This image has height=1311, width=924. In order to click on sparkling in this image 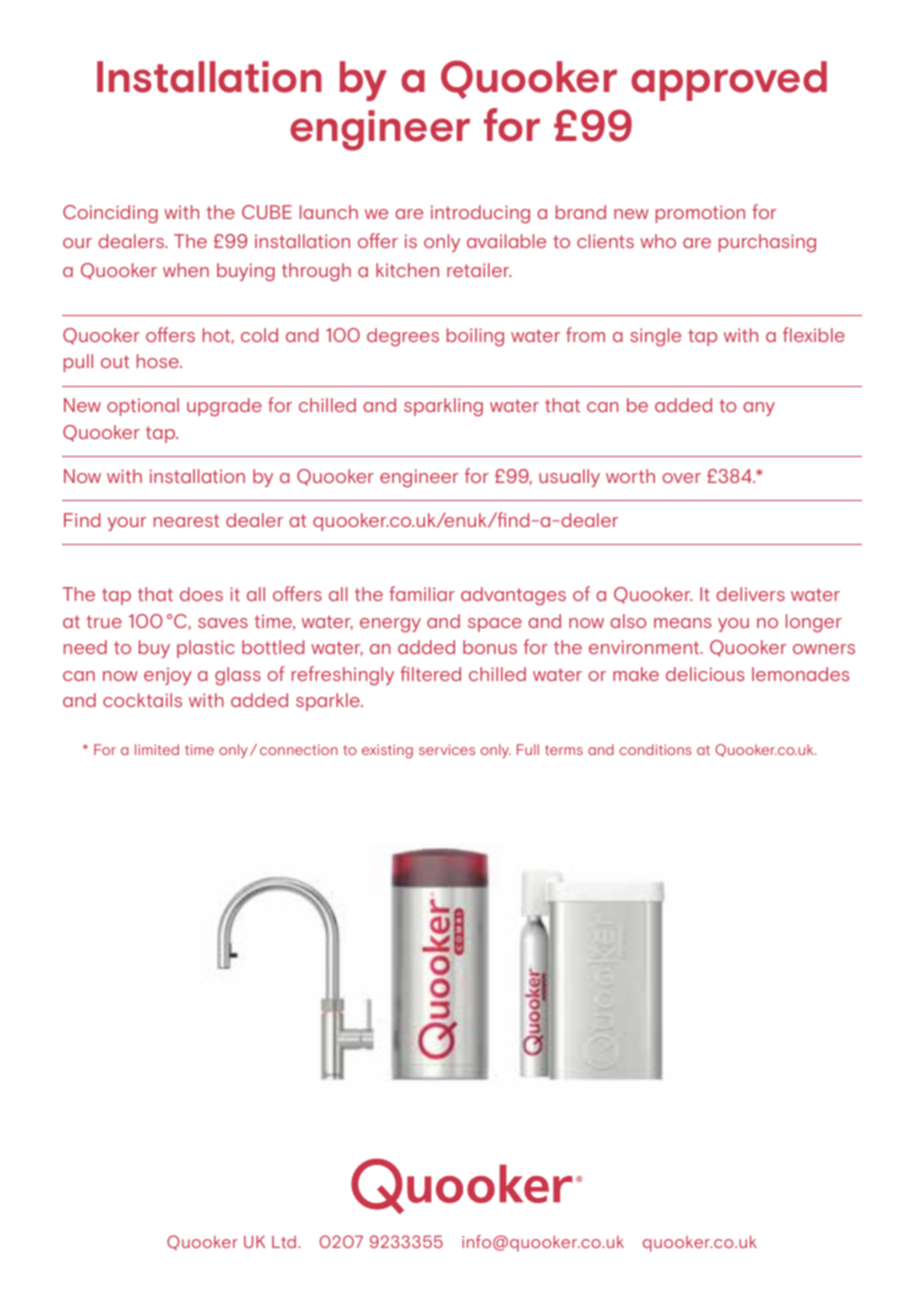, I will do `click(443, 407)`.
